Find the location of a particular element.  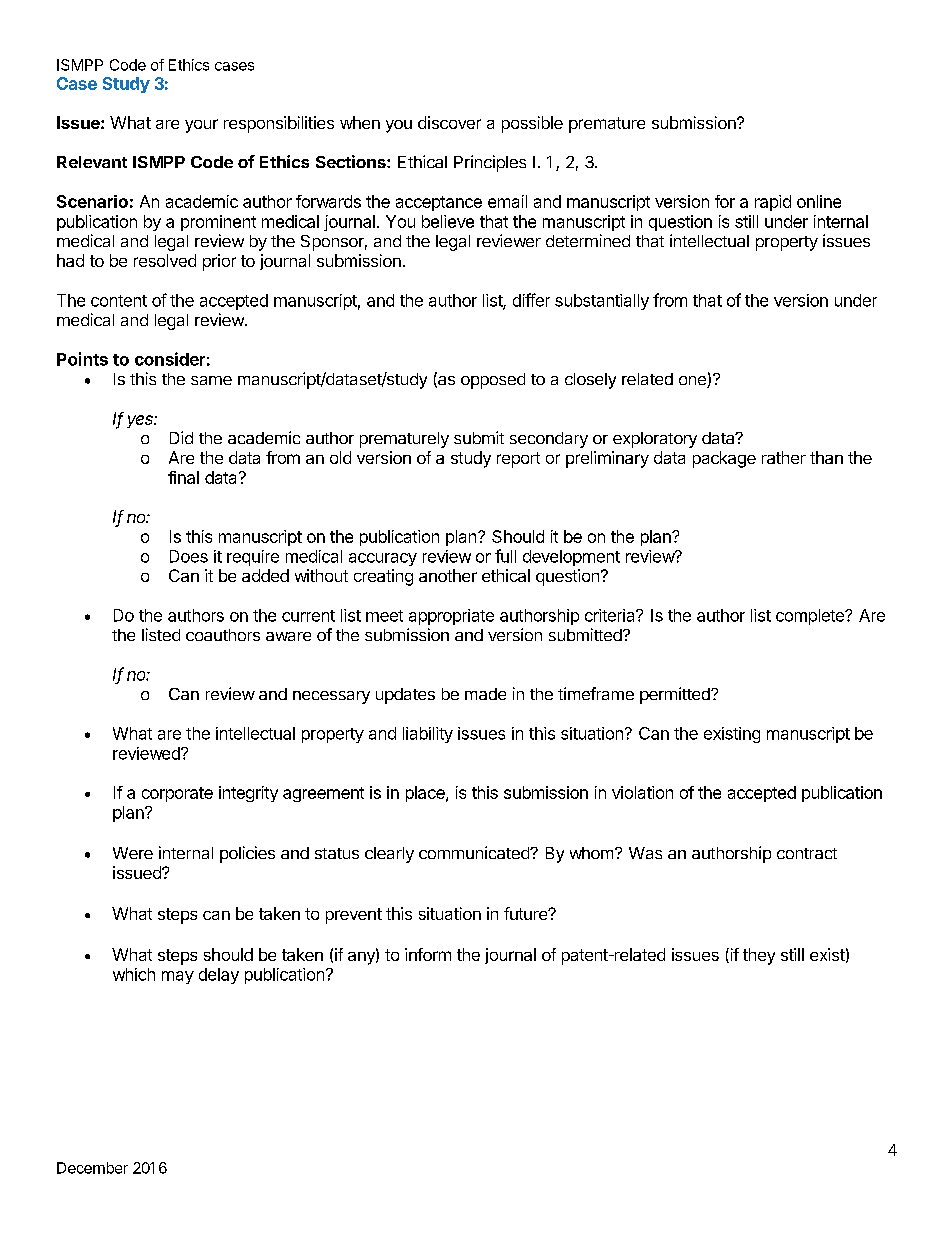

complete is located at coordinates (811, 617).
